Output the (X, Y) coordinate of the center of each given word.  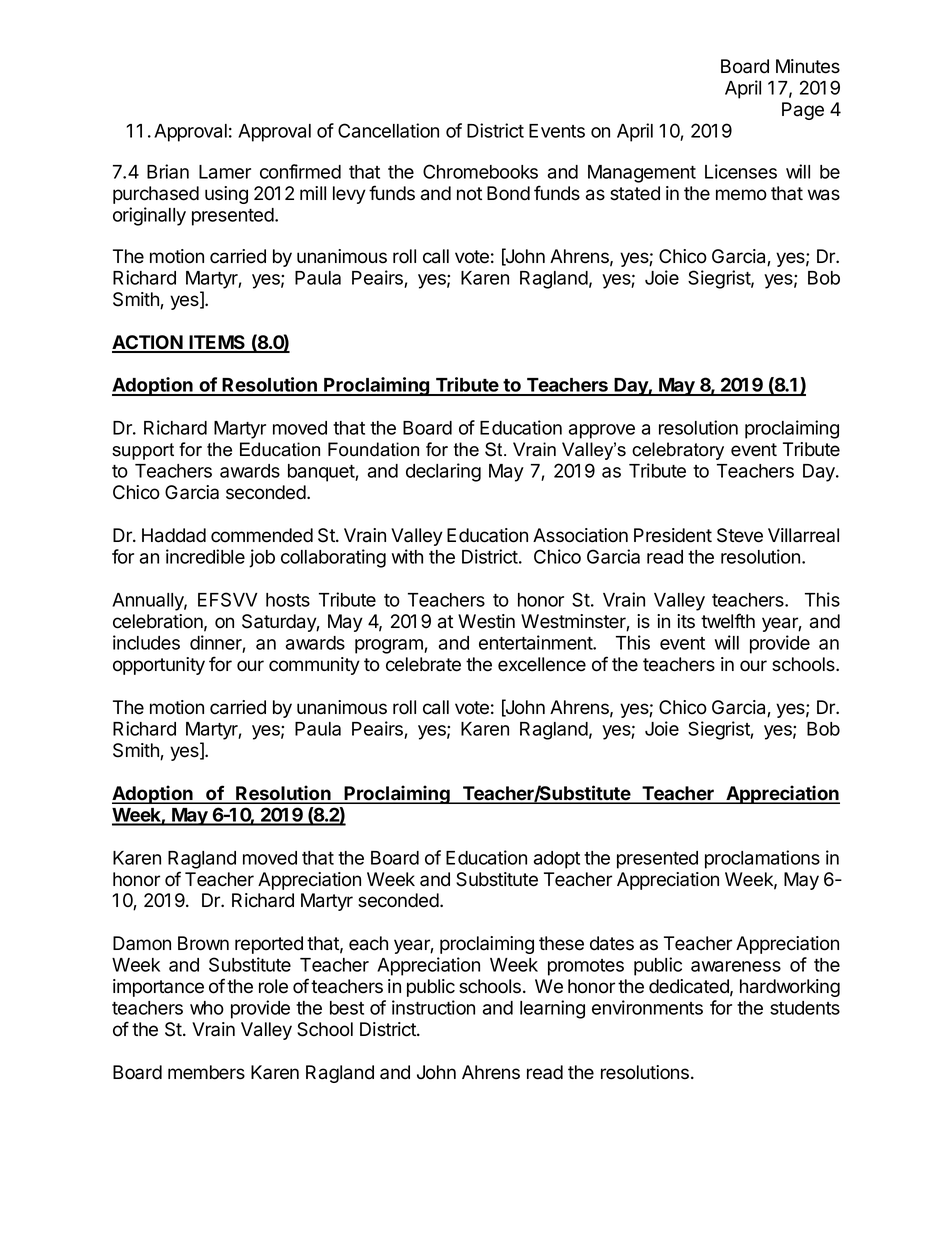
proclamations (762, 859)
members (206, 1072)
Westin (486, 621)
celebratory (678, 451)
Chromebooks (480, 171)
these (561, 943)
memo (741, 195)
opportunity (159, 666)
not (469, 194)
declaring (443, 472)
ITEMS (217, 343)
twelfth (728, 621)
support (143, 451)
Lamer (225, 172)
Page (803, 111)
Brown (203, 943)
